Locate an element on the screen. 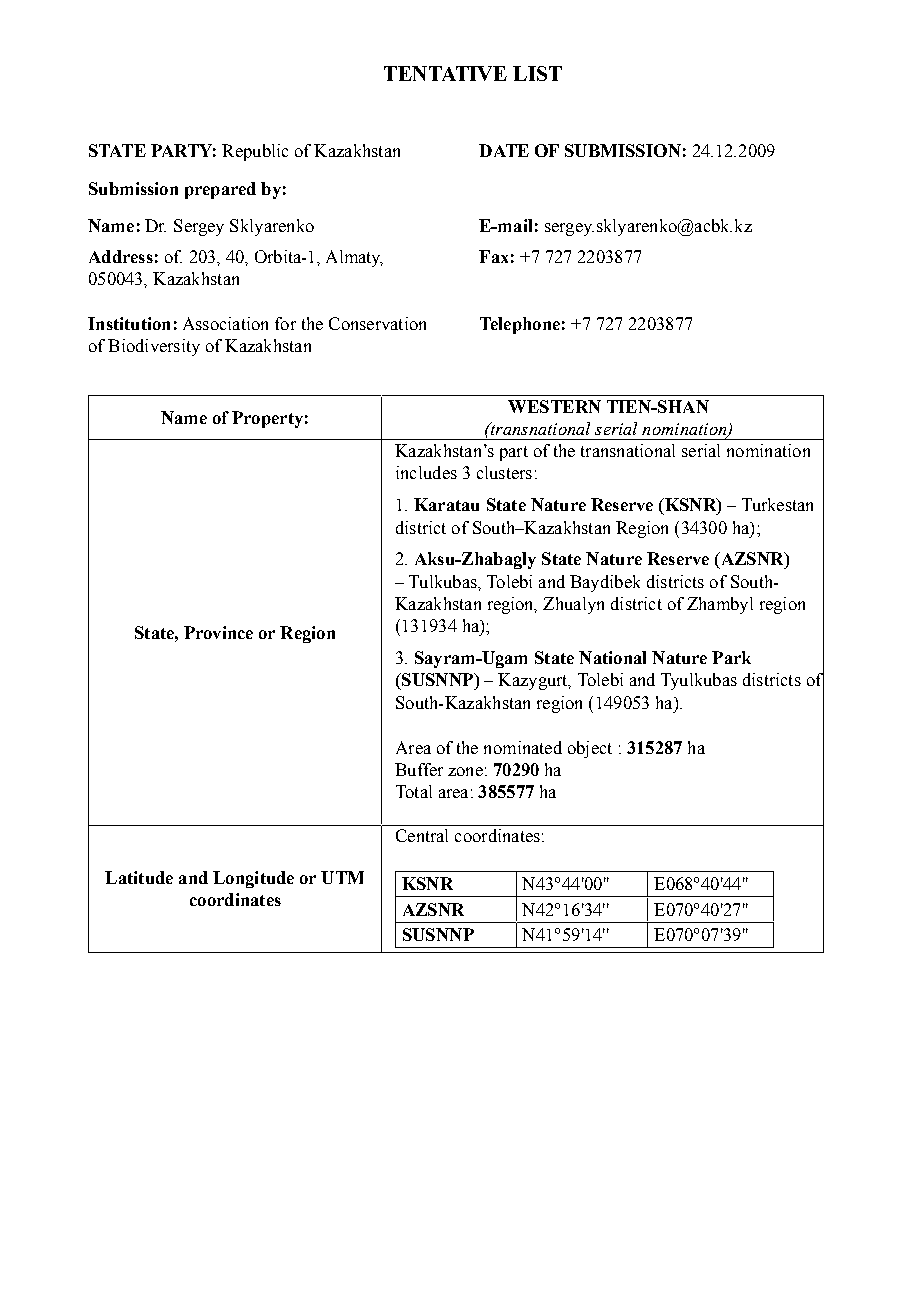  Longitude is located at coordinates (253, 879).
